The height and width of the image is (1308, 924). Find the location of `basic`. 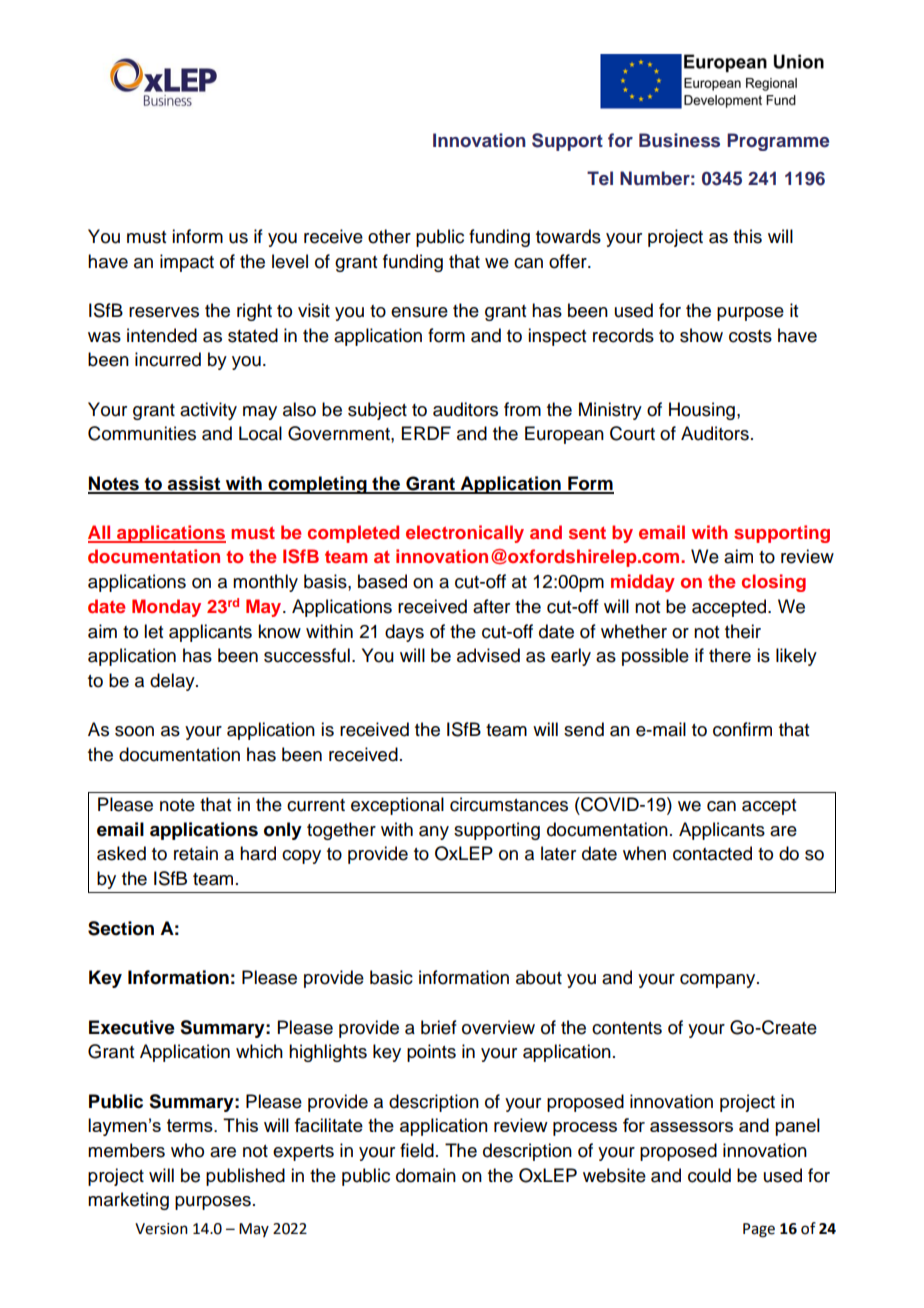

basic is located at coordinates (391, 977).
